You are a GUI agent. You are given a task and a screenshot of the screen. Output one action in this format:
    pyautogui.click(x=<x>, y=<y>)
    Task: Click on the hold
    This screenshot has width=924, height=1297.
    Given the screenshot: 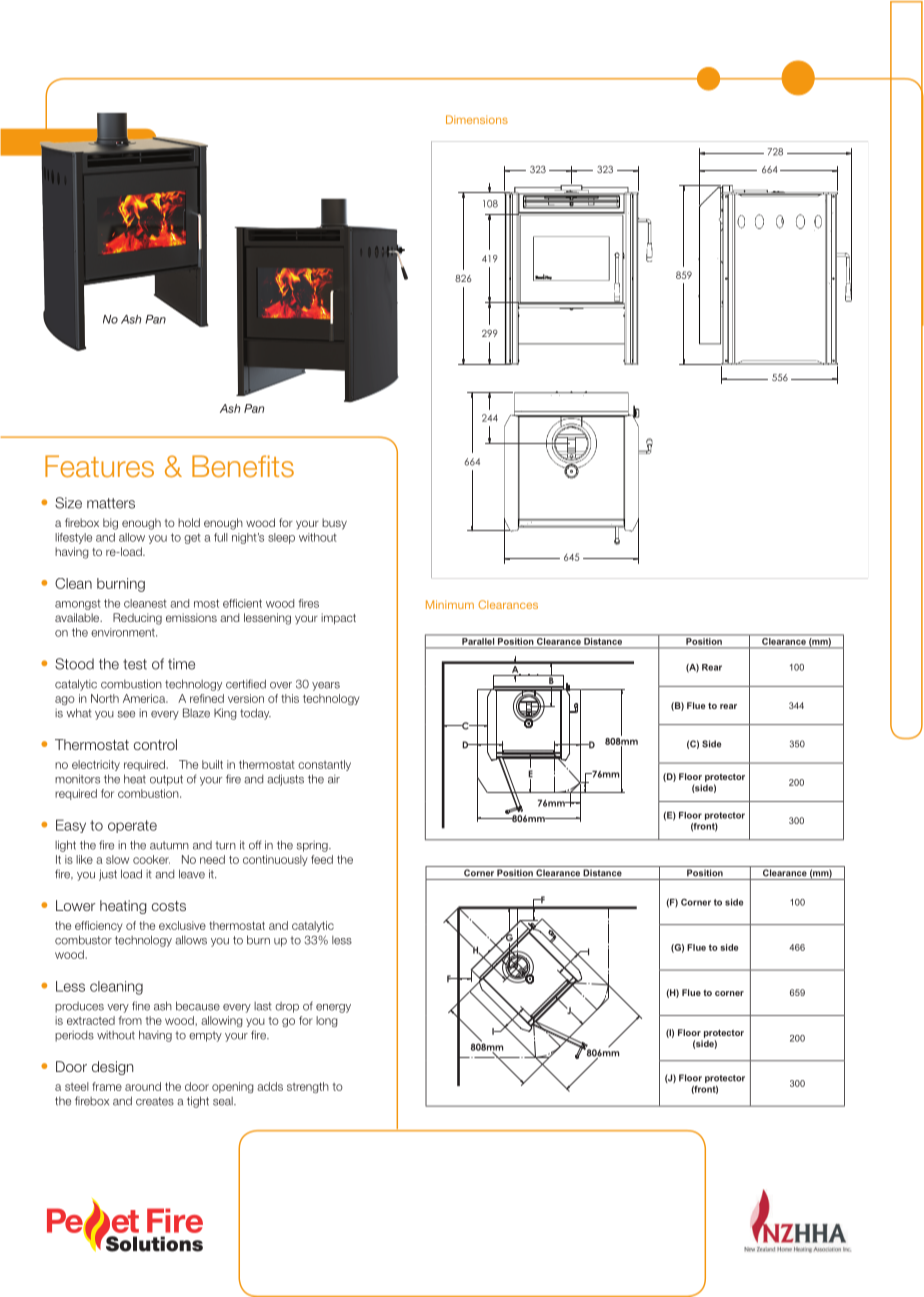 What is the action you would take?
    pyautogui.click(x=189, y=522)
